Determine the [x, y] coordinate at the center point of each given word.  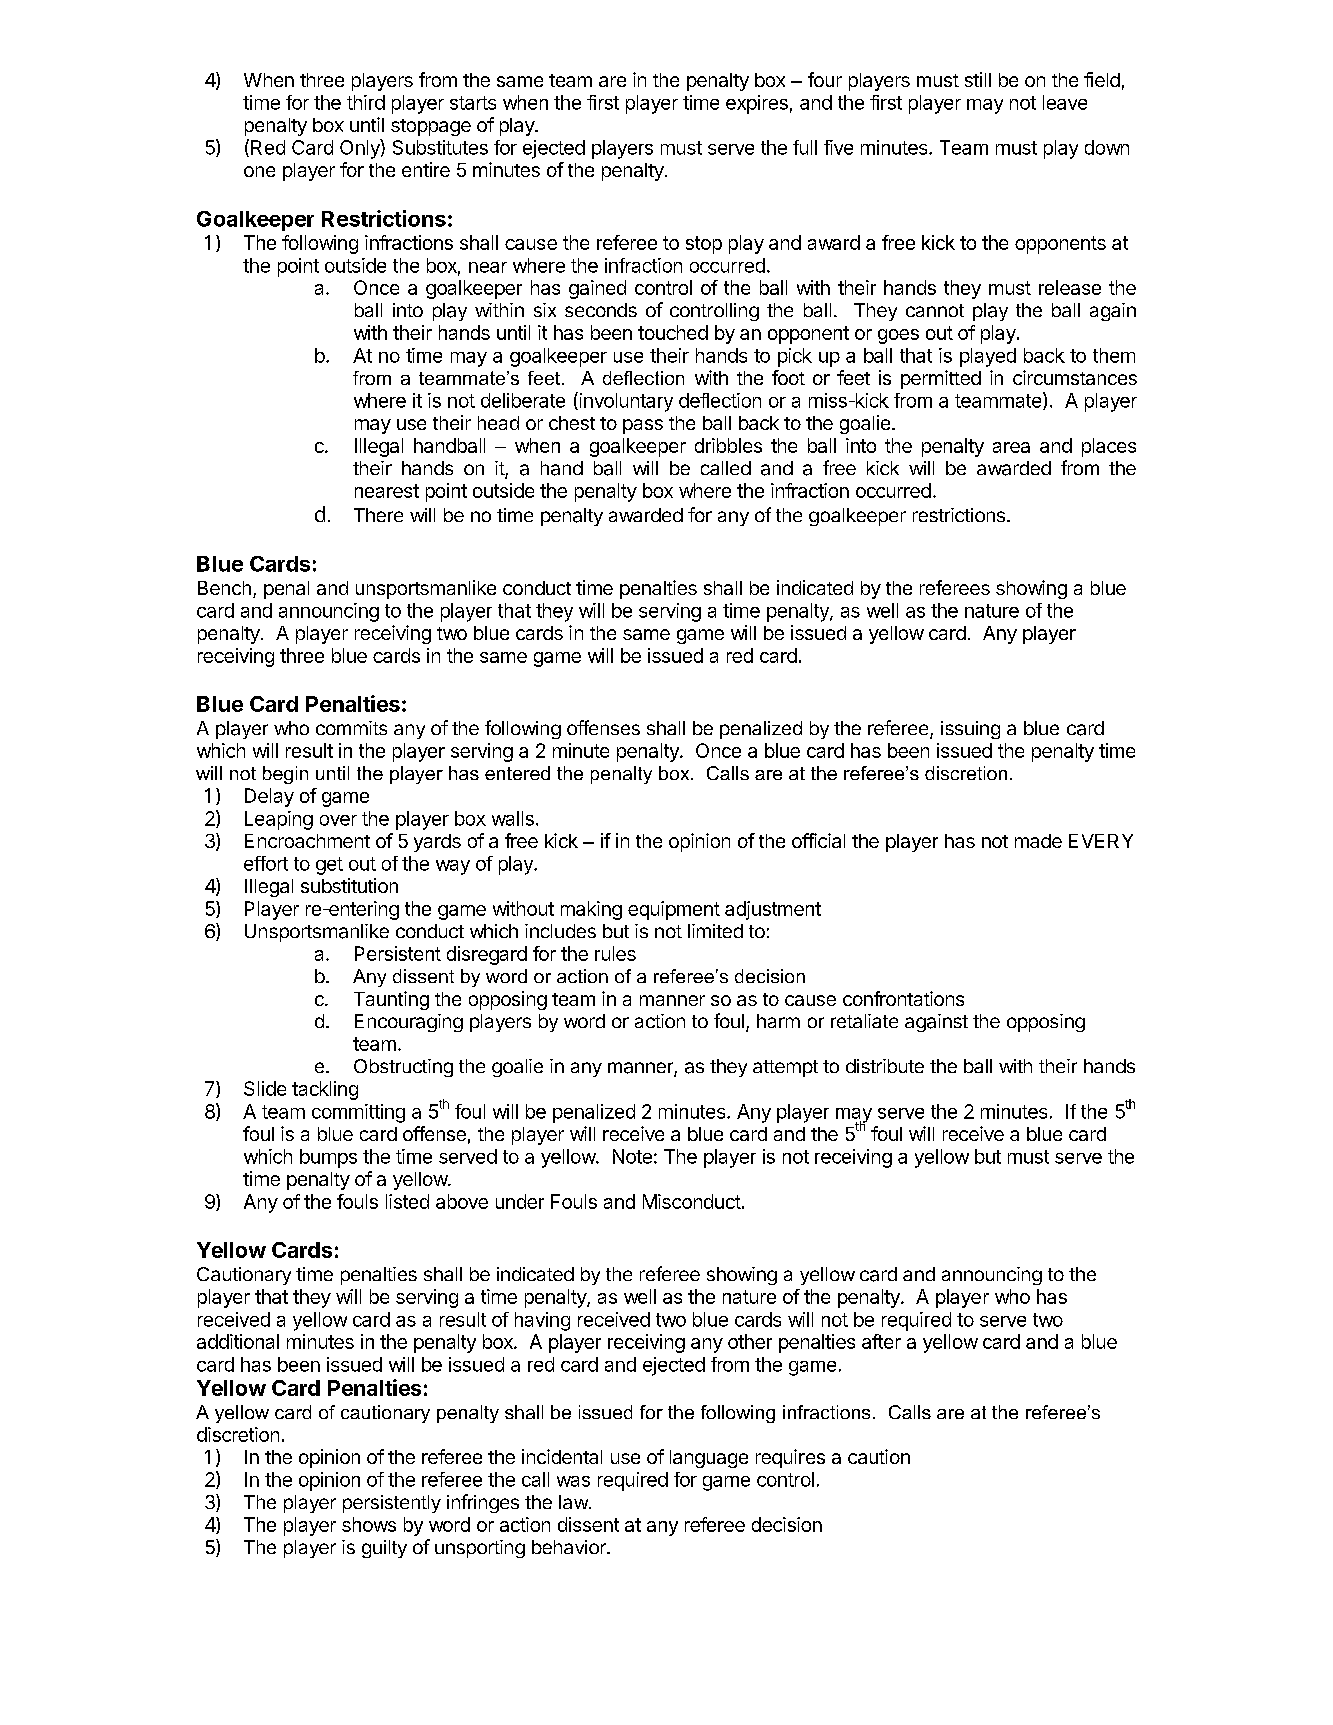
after [881, 1341]
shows [369, 1524]
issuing [970, 730]
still [978, 79]
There [378, 515]
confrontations [903, 998]
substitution [349, 885]
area [1011, 447]
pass [643, 426]
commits [351, 728]
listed [407, 1201]
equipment [674, 910]
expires [757, 104]
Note [632, 1156]
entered [517, 773]
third [366, 102]
